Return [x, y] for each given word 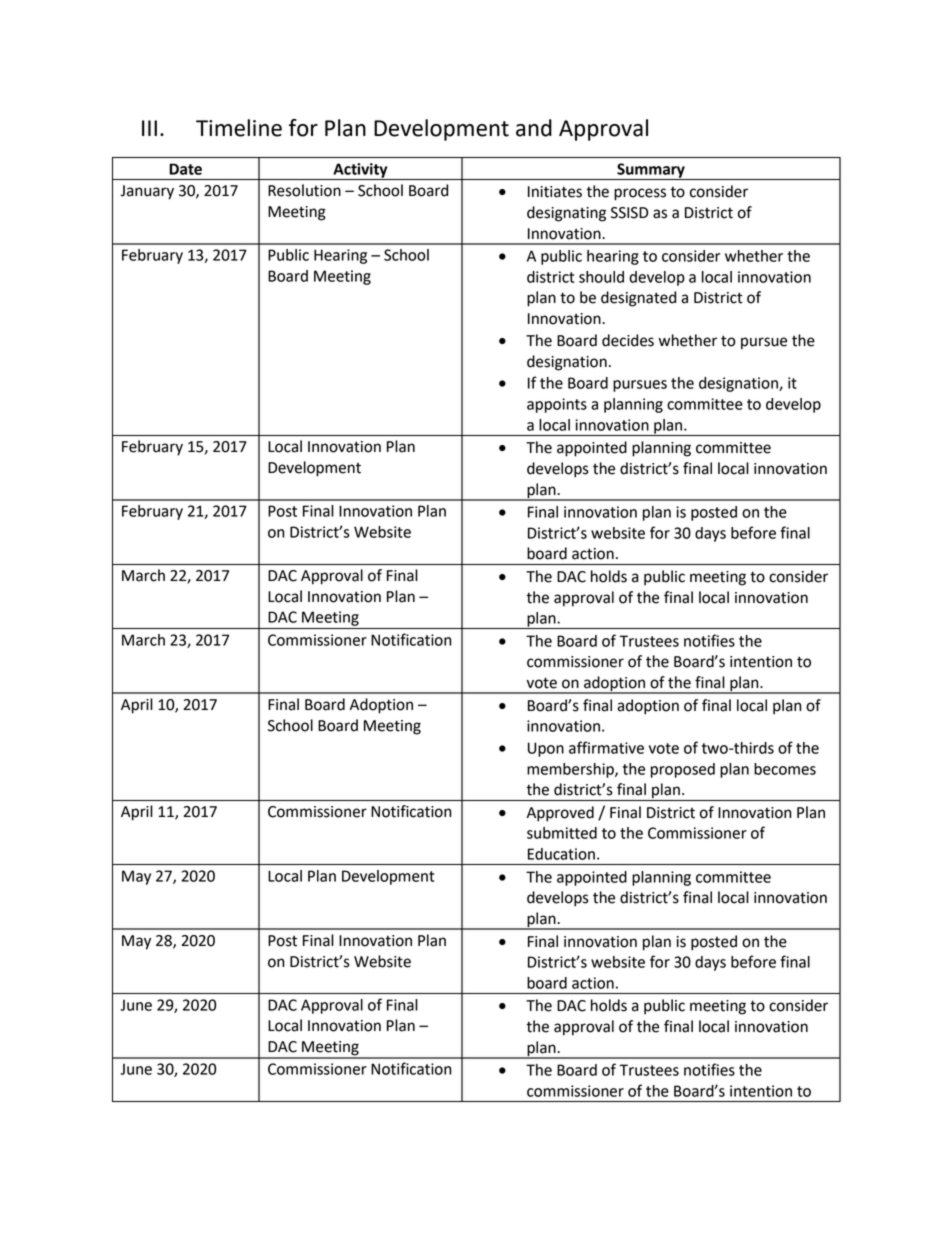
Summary [651, 171]
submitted [562, 833]
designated [638, 299]
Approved [560, 814]
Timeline [239, 128]
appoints [557, 405]
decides [628, 340]
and [534, 128]
